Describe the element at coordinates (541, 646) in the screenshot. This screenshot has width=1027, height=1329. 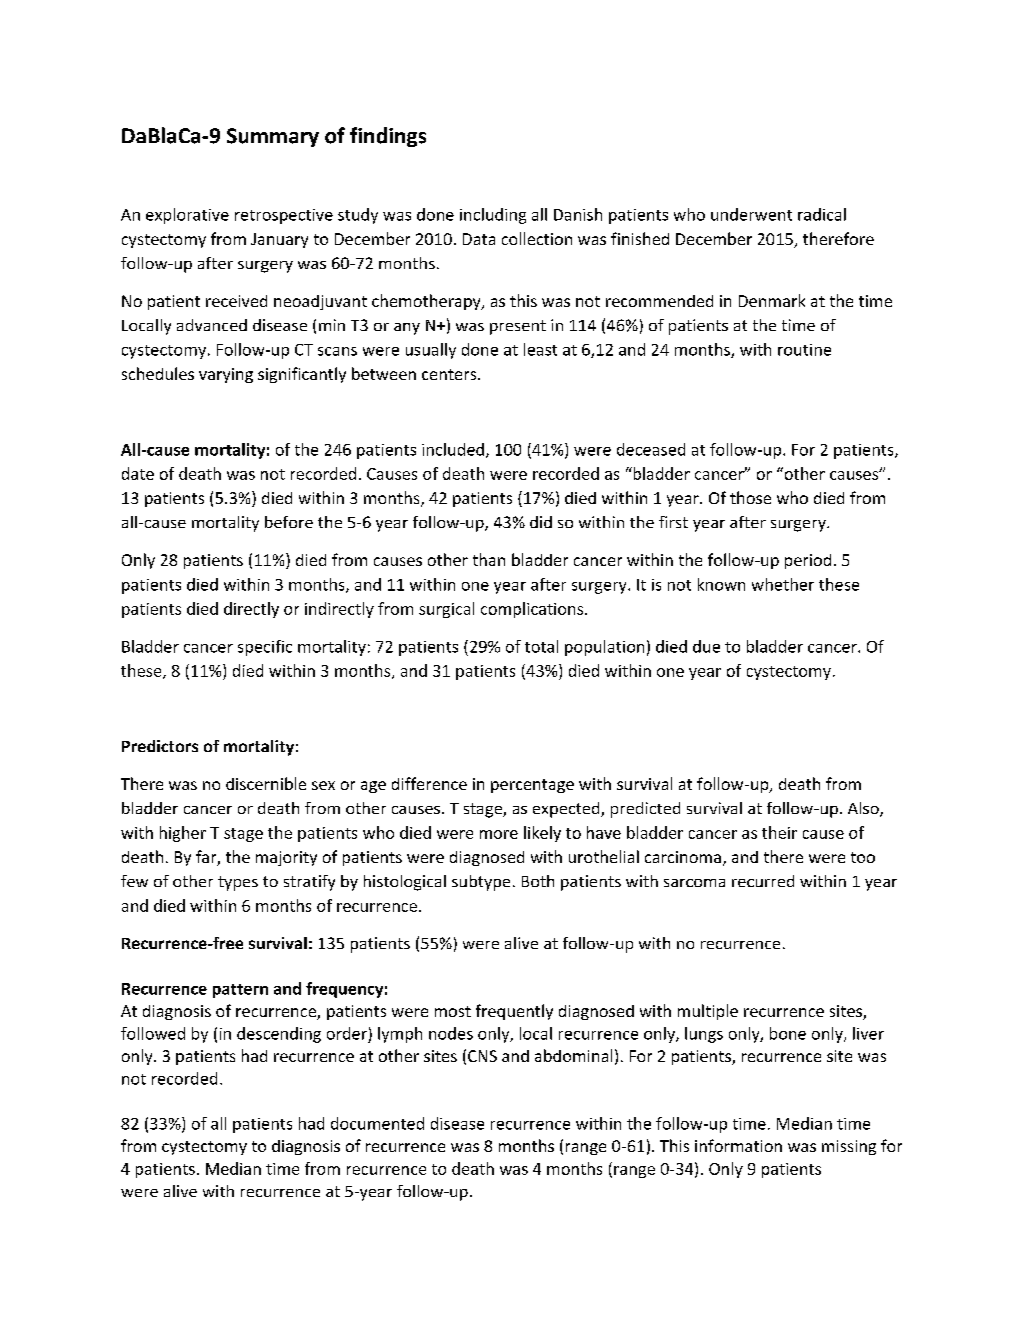
I see `total` at that location.
